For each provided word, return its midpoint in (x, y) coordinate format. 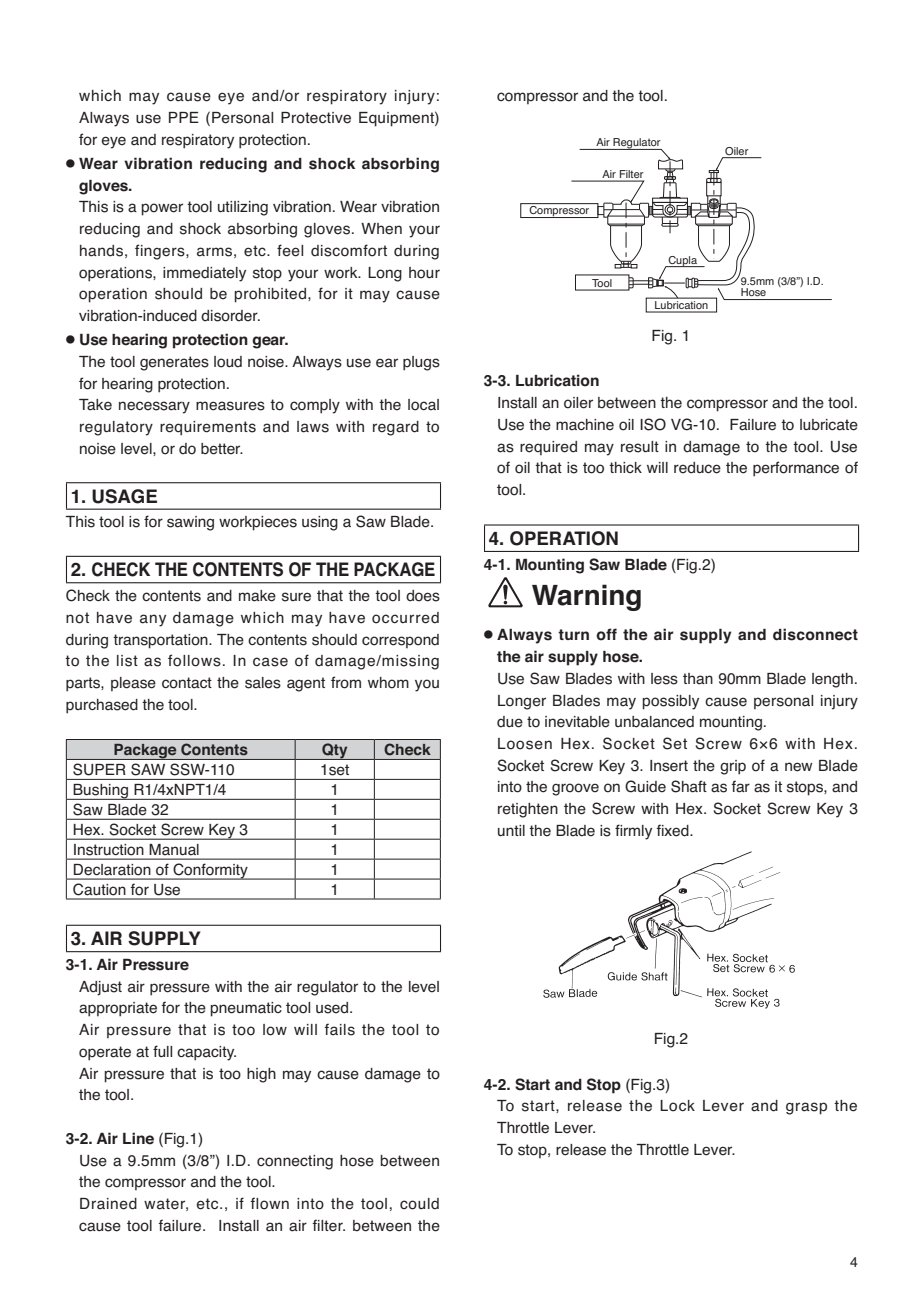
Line (138, 1138)
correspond (400, 641)
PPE (184, 117)
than (698, 679)
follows (194, 660)
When (381, 229)
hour (424, 273)
